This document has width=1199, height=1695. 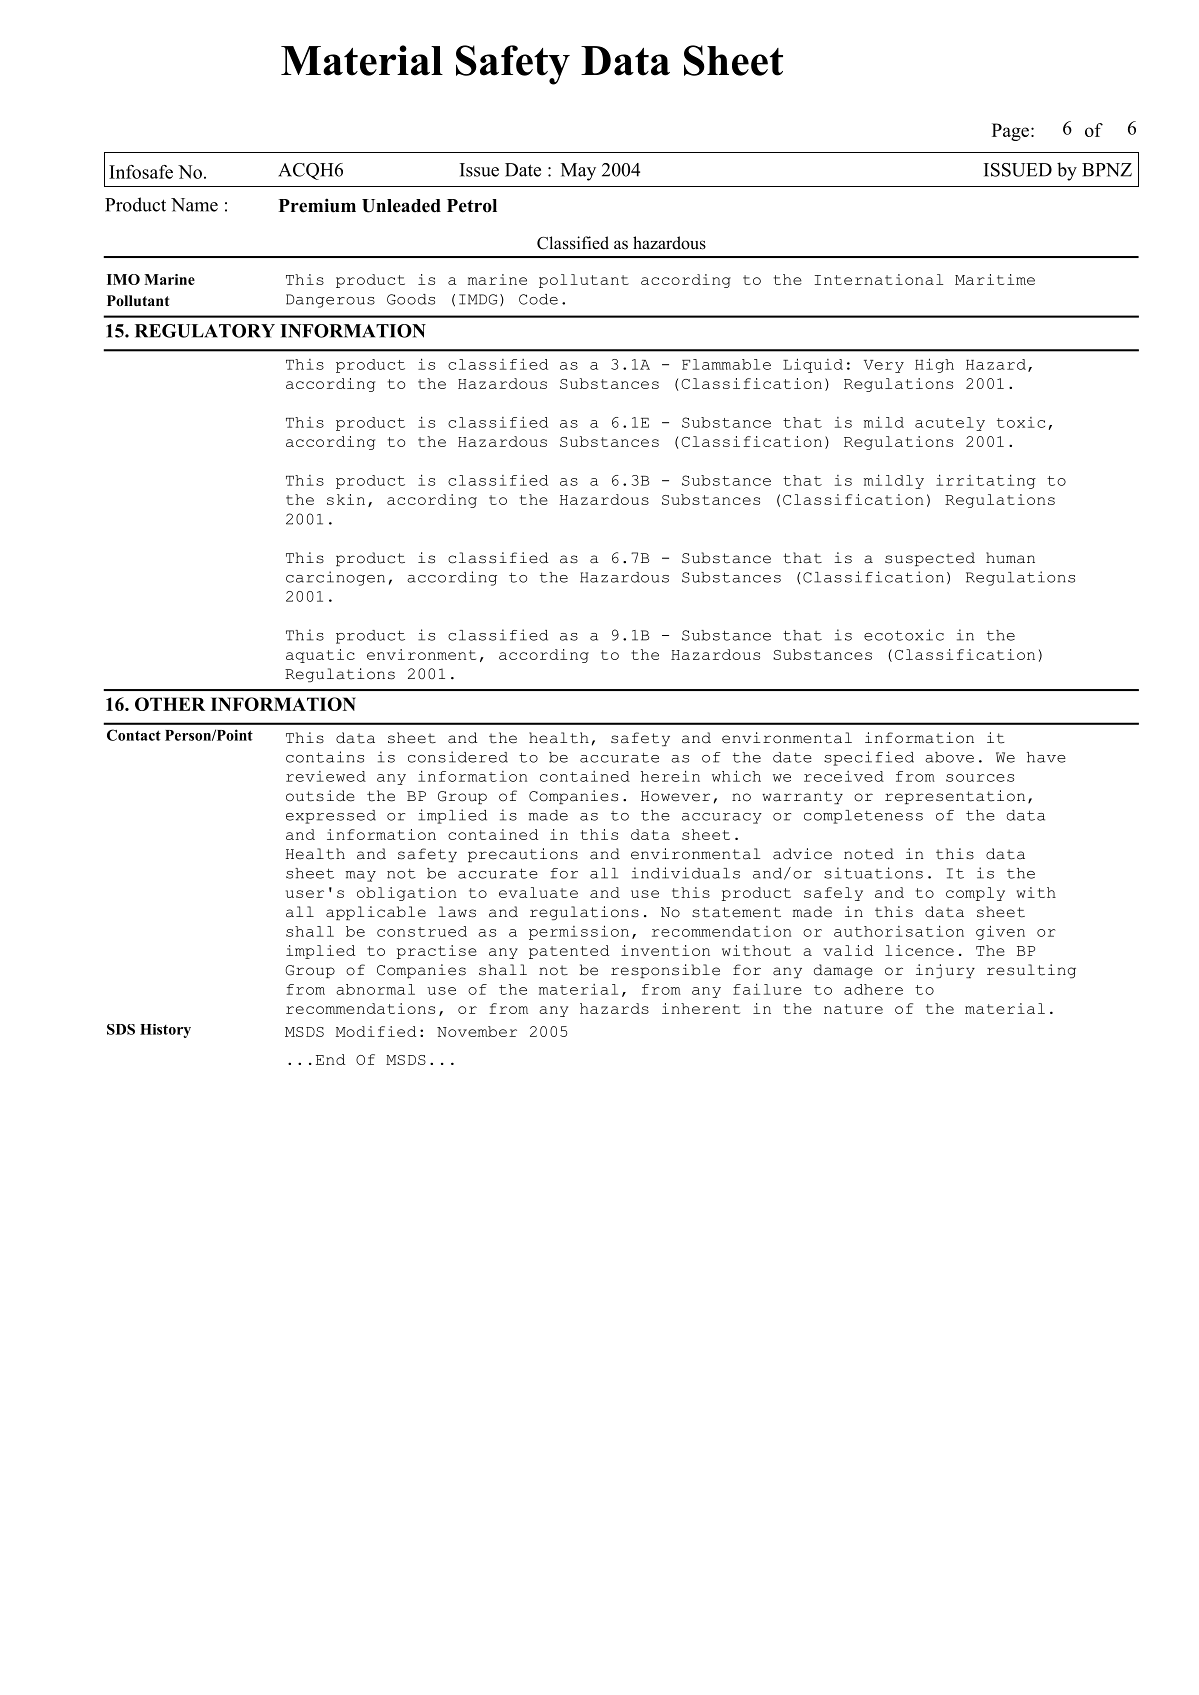 I want to click on skin, so click(x=346, y=499).
